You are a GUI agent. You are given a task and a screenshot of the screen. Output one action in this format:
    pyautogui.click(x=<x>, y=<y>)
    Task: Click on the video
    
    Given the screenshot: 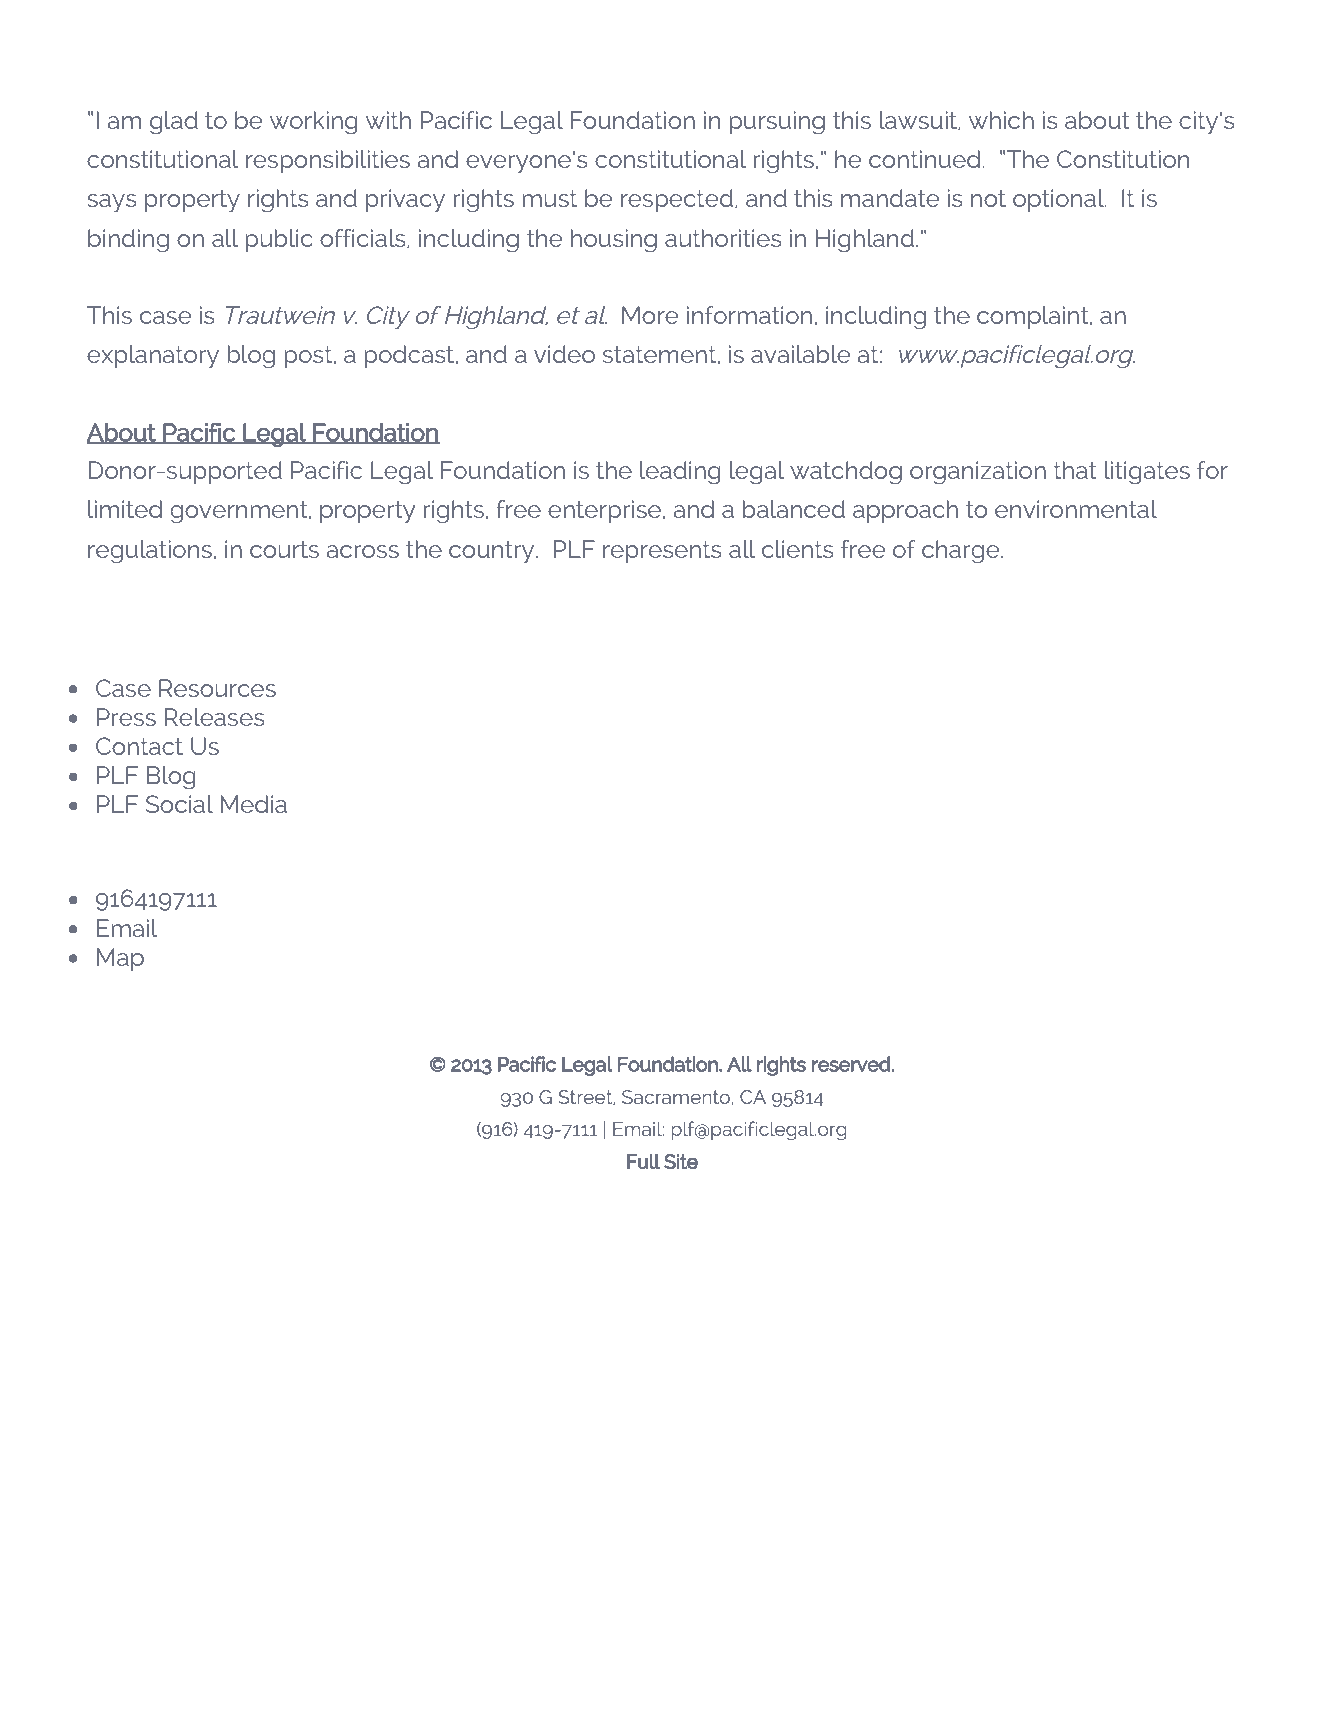 What is the action you would take?
    pyautogui.click(x=564, y=354)
